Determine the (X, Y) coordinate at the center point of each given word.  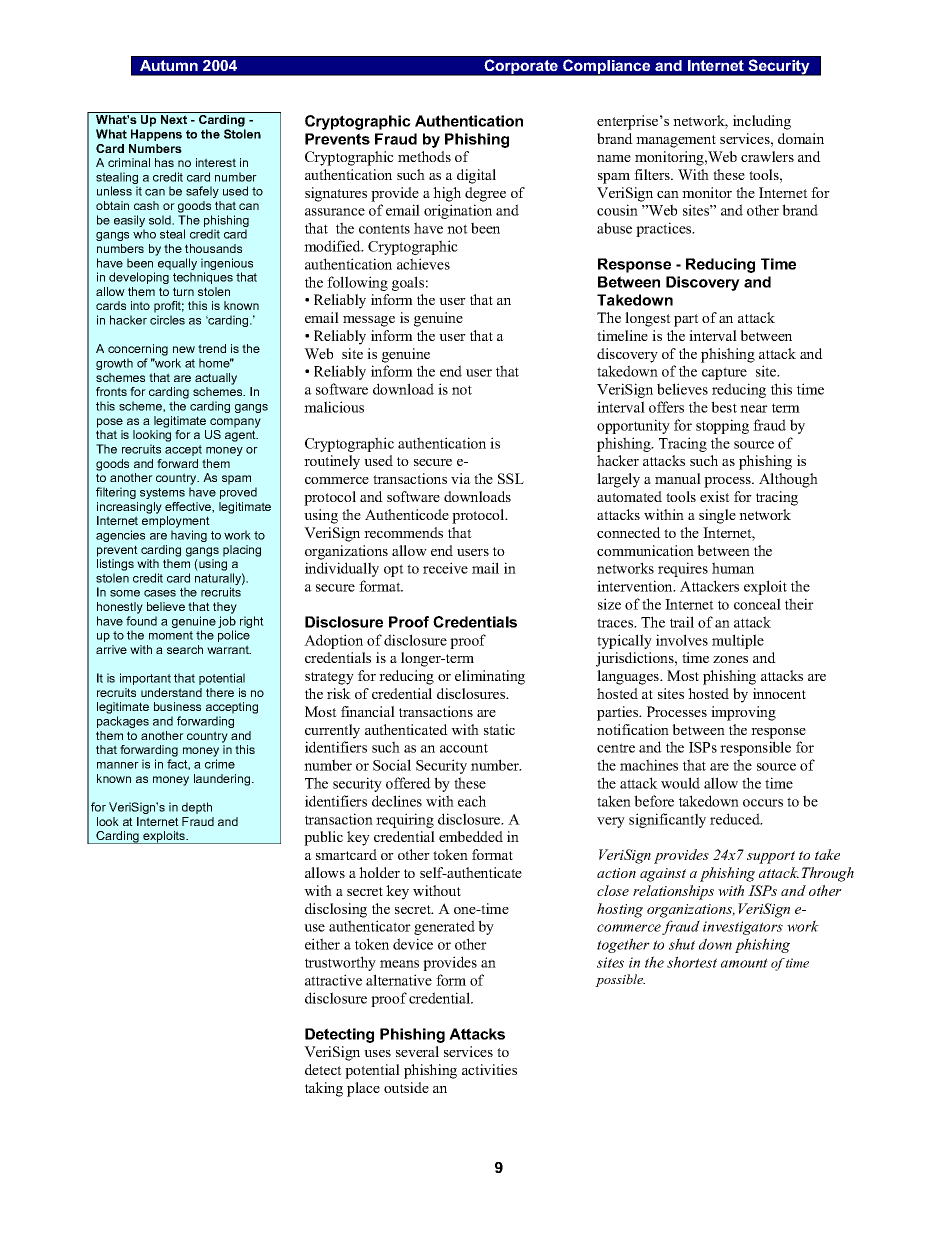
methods (424, 156)
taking (324, 1089)
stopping (722, 426)
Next (174, 119)
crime (220, 764)
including (762, 122)
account (464, 748)
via (461, 478)
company (235, 423)
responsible (755, 748)
